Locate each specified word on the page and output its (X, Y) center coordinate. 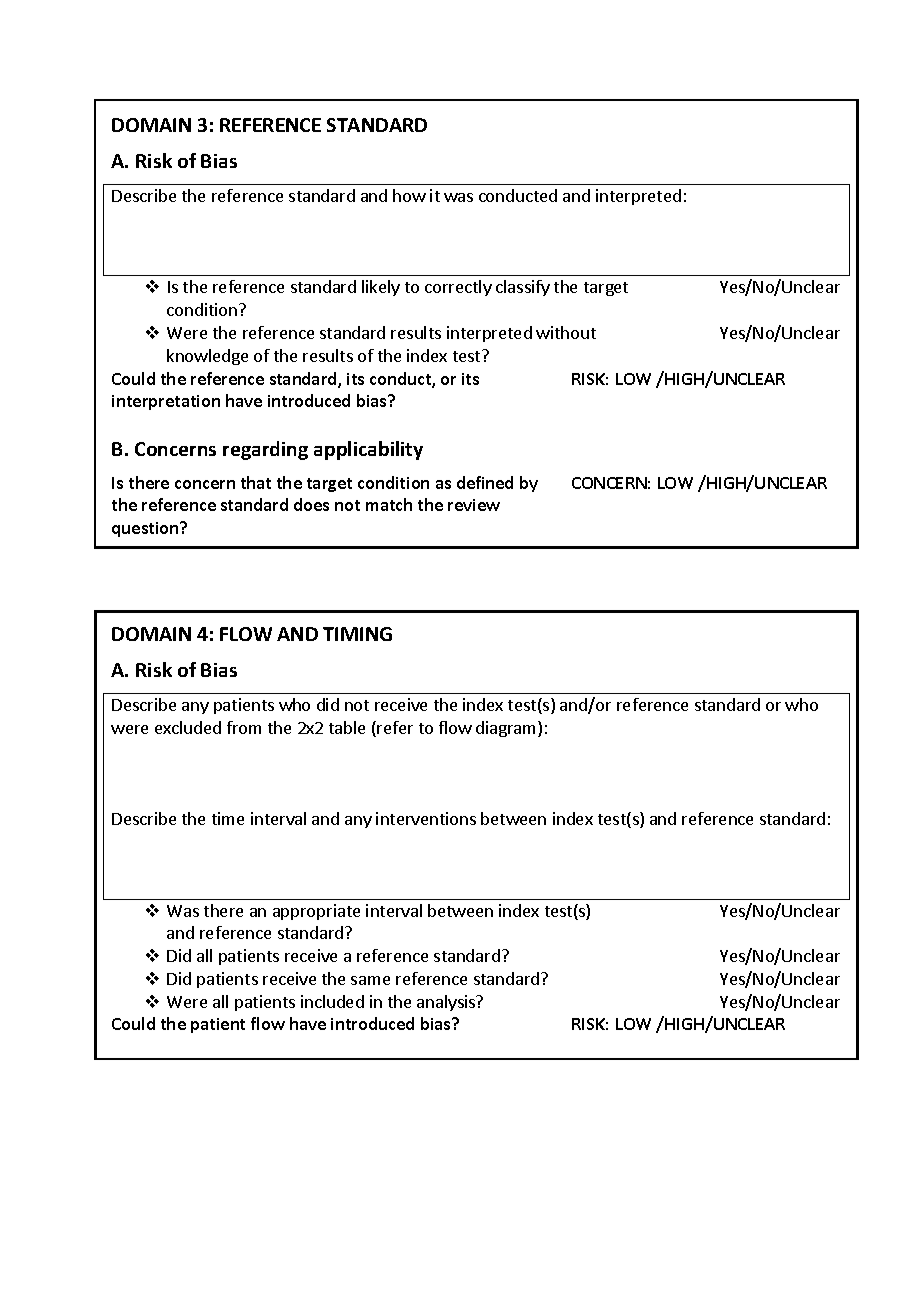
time (228, 818)
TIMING (357, 634)
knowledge (207, 357)
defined (485, 482)
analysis (447, 1003)
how (409, 195)
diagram (507, 729)
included (332, 1001)
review (474, 505)
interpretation (166, 402)
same (370, 980)
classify (523, 288)
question (146, 529)
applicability (368, 450)
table (347, 727)
